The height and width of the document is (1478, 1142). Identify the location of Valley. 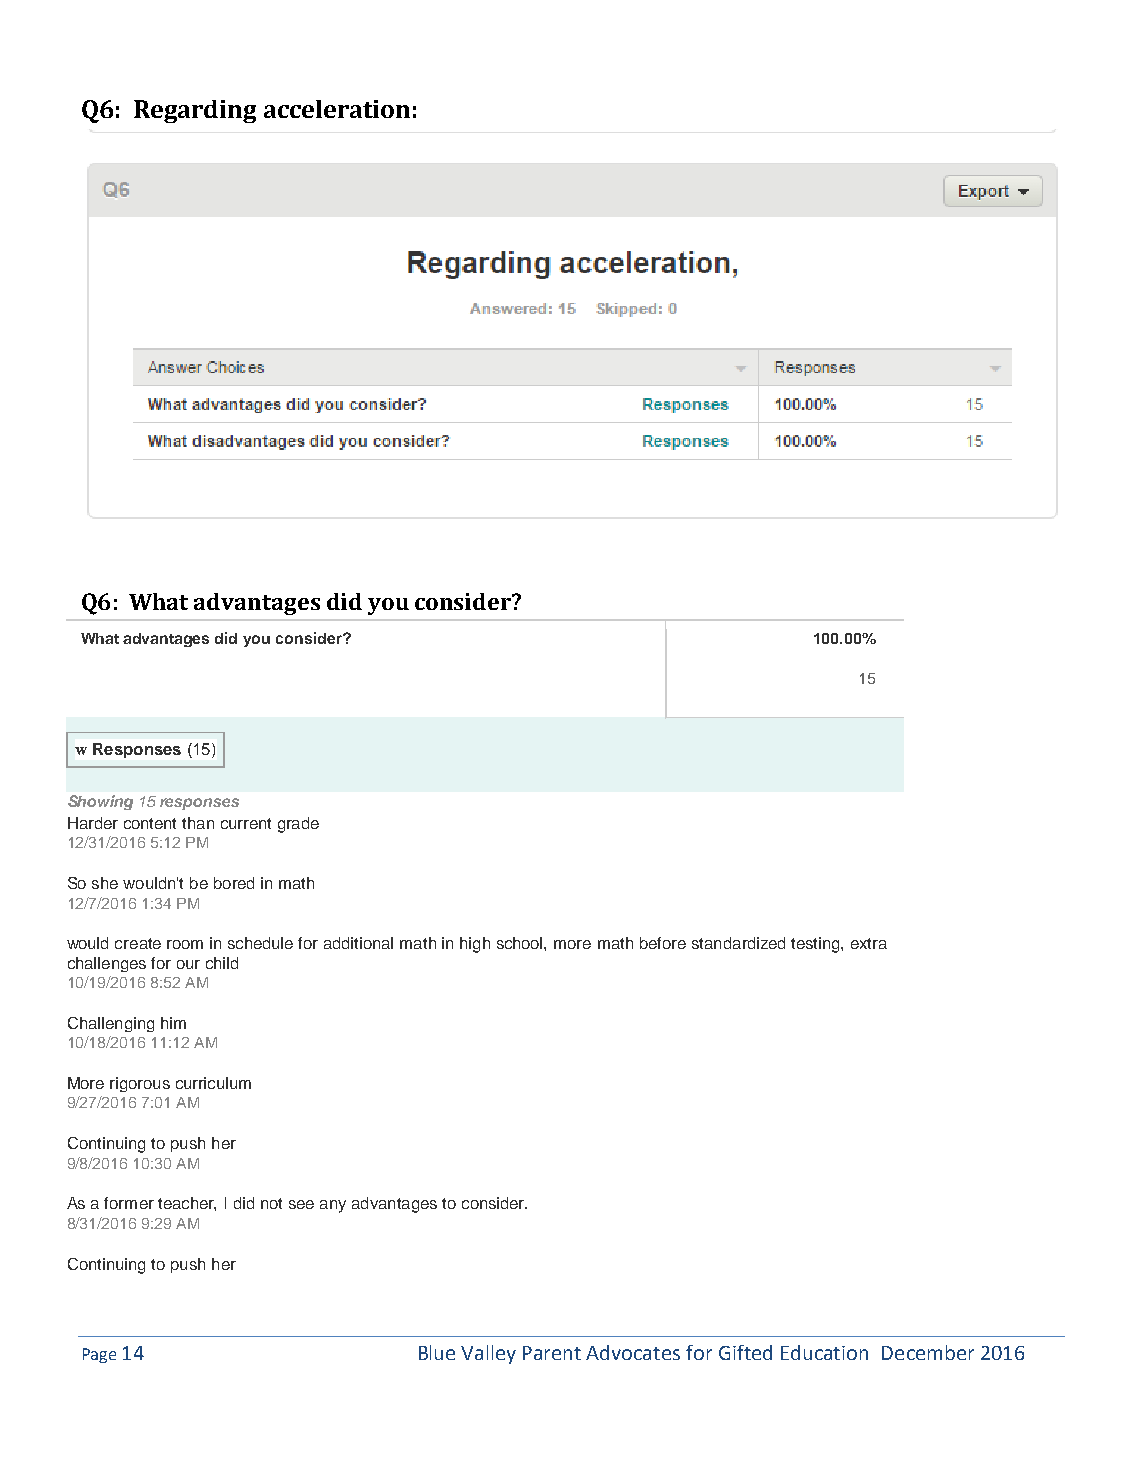
(488, 1354).
